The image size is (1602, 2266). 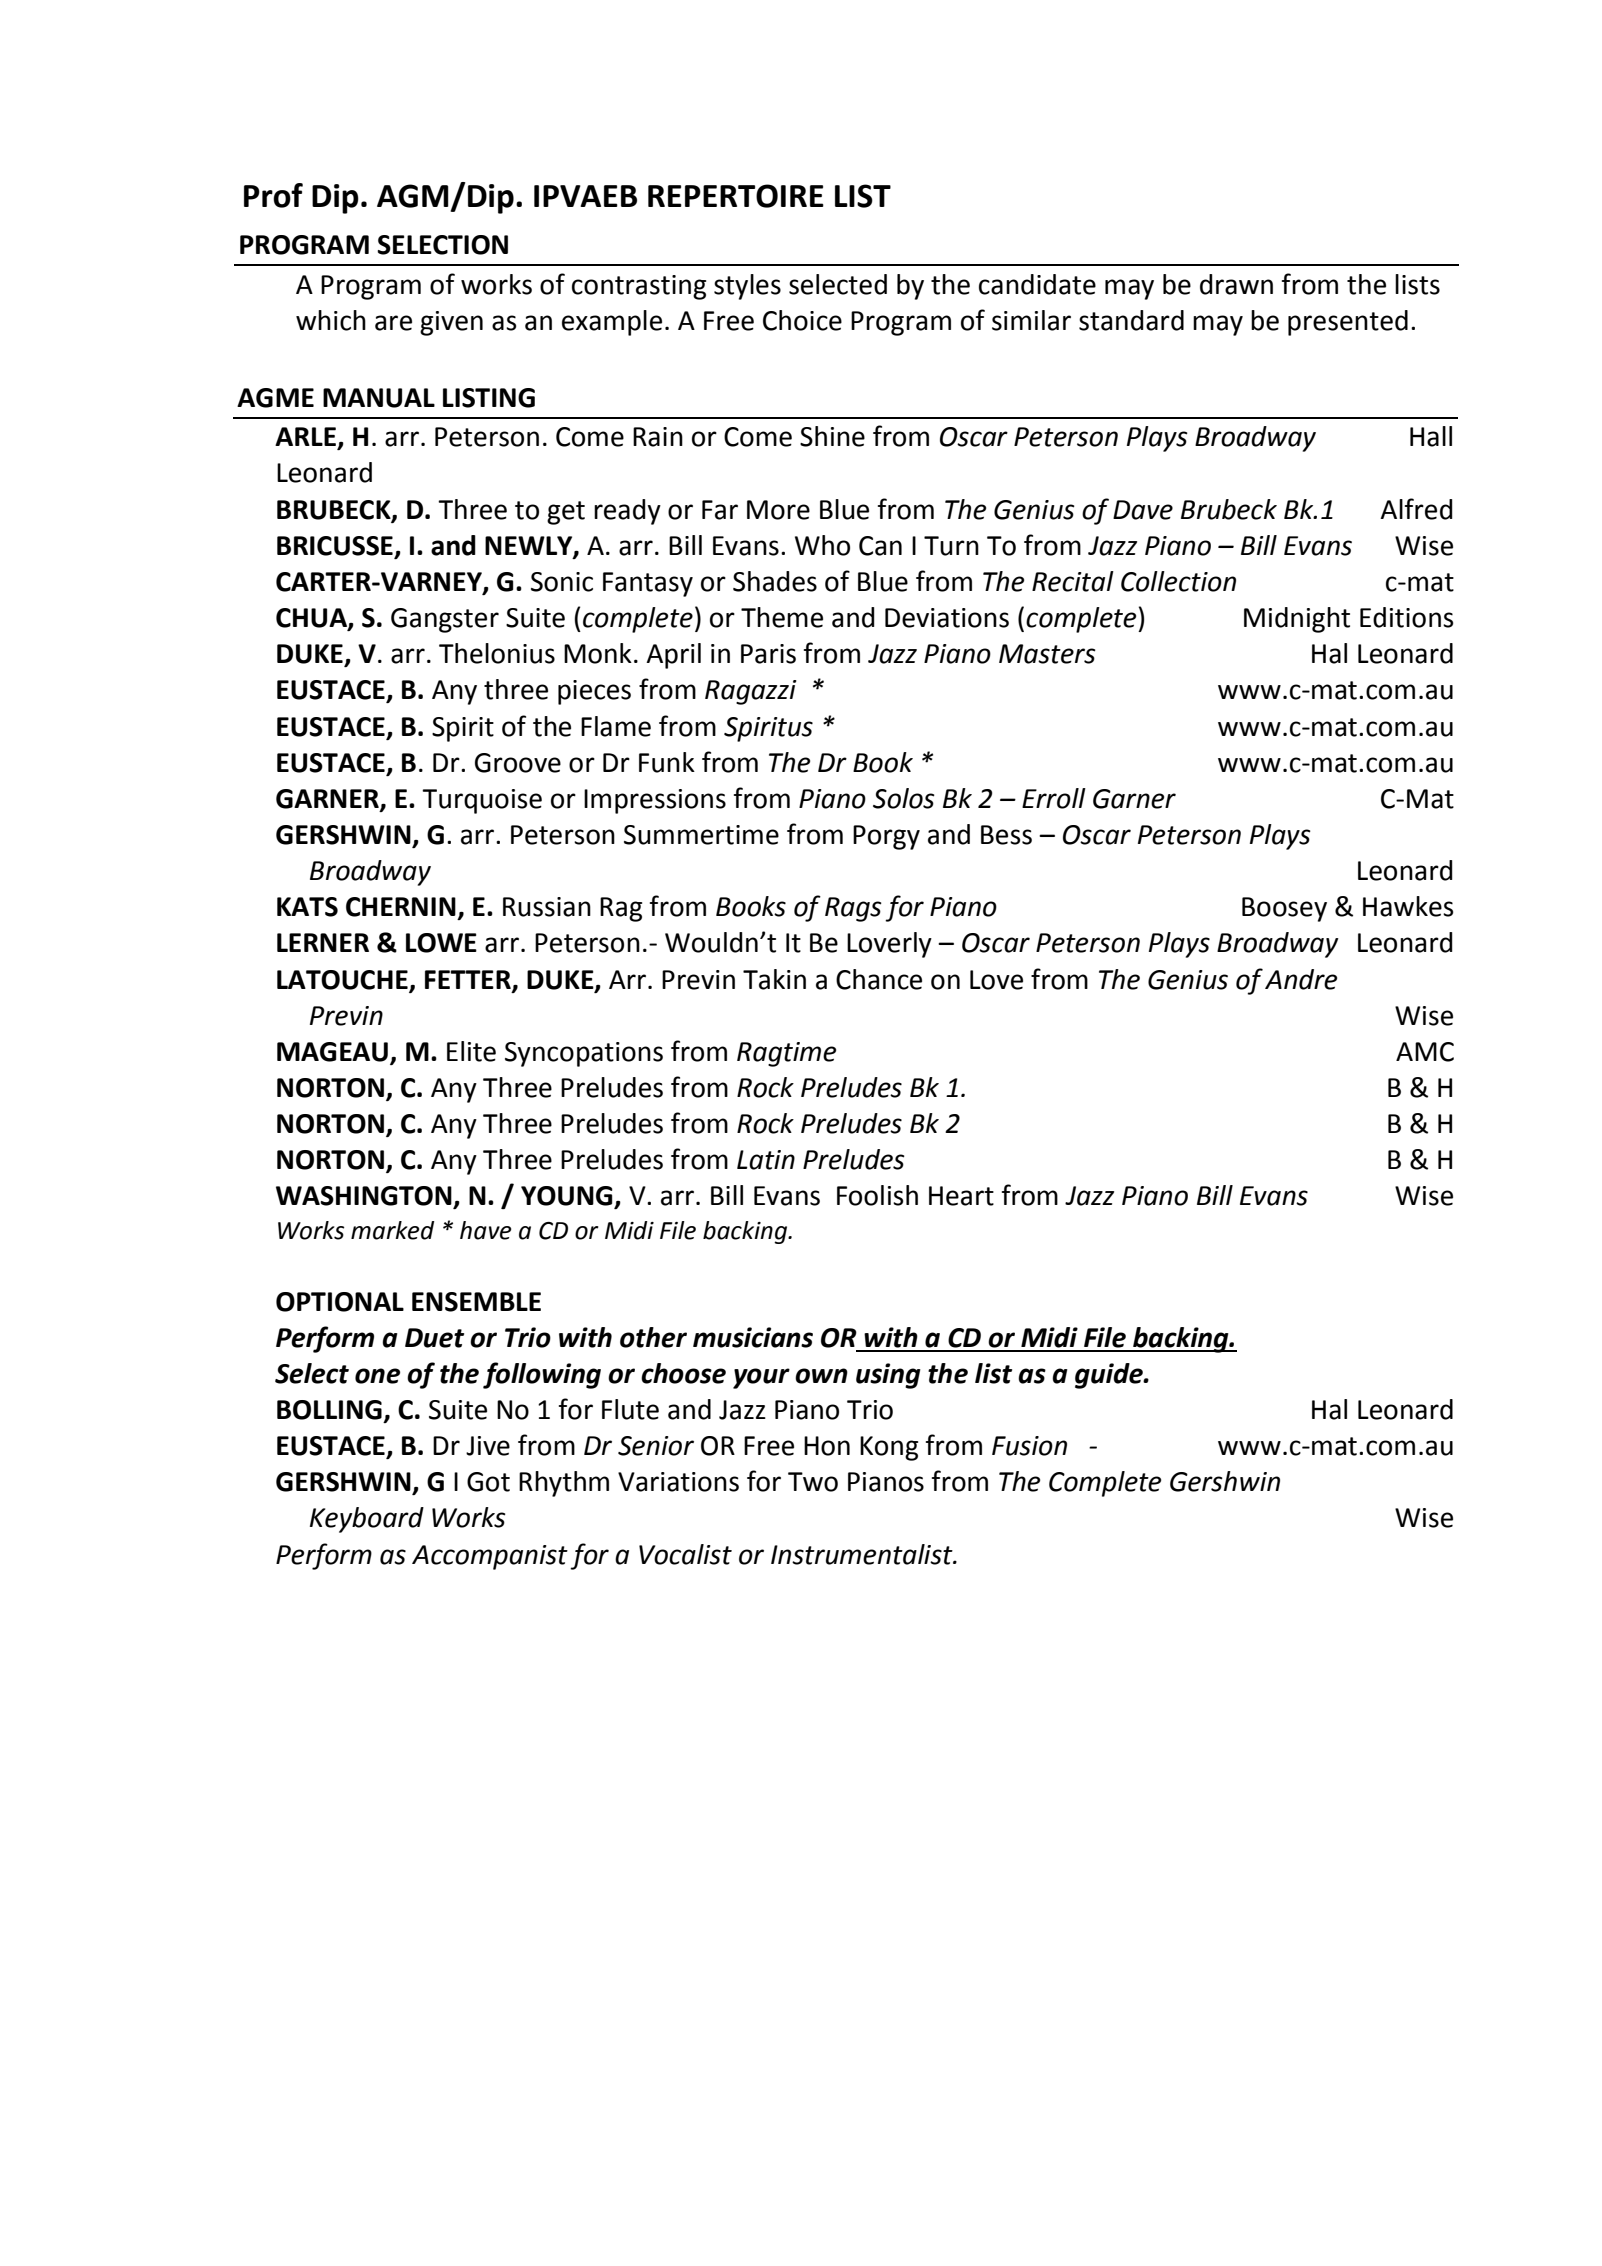 I want to click on Midnight, so click(x=1297, y=620).
